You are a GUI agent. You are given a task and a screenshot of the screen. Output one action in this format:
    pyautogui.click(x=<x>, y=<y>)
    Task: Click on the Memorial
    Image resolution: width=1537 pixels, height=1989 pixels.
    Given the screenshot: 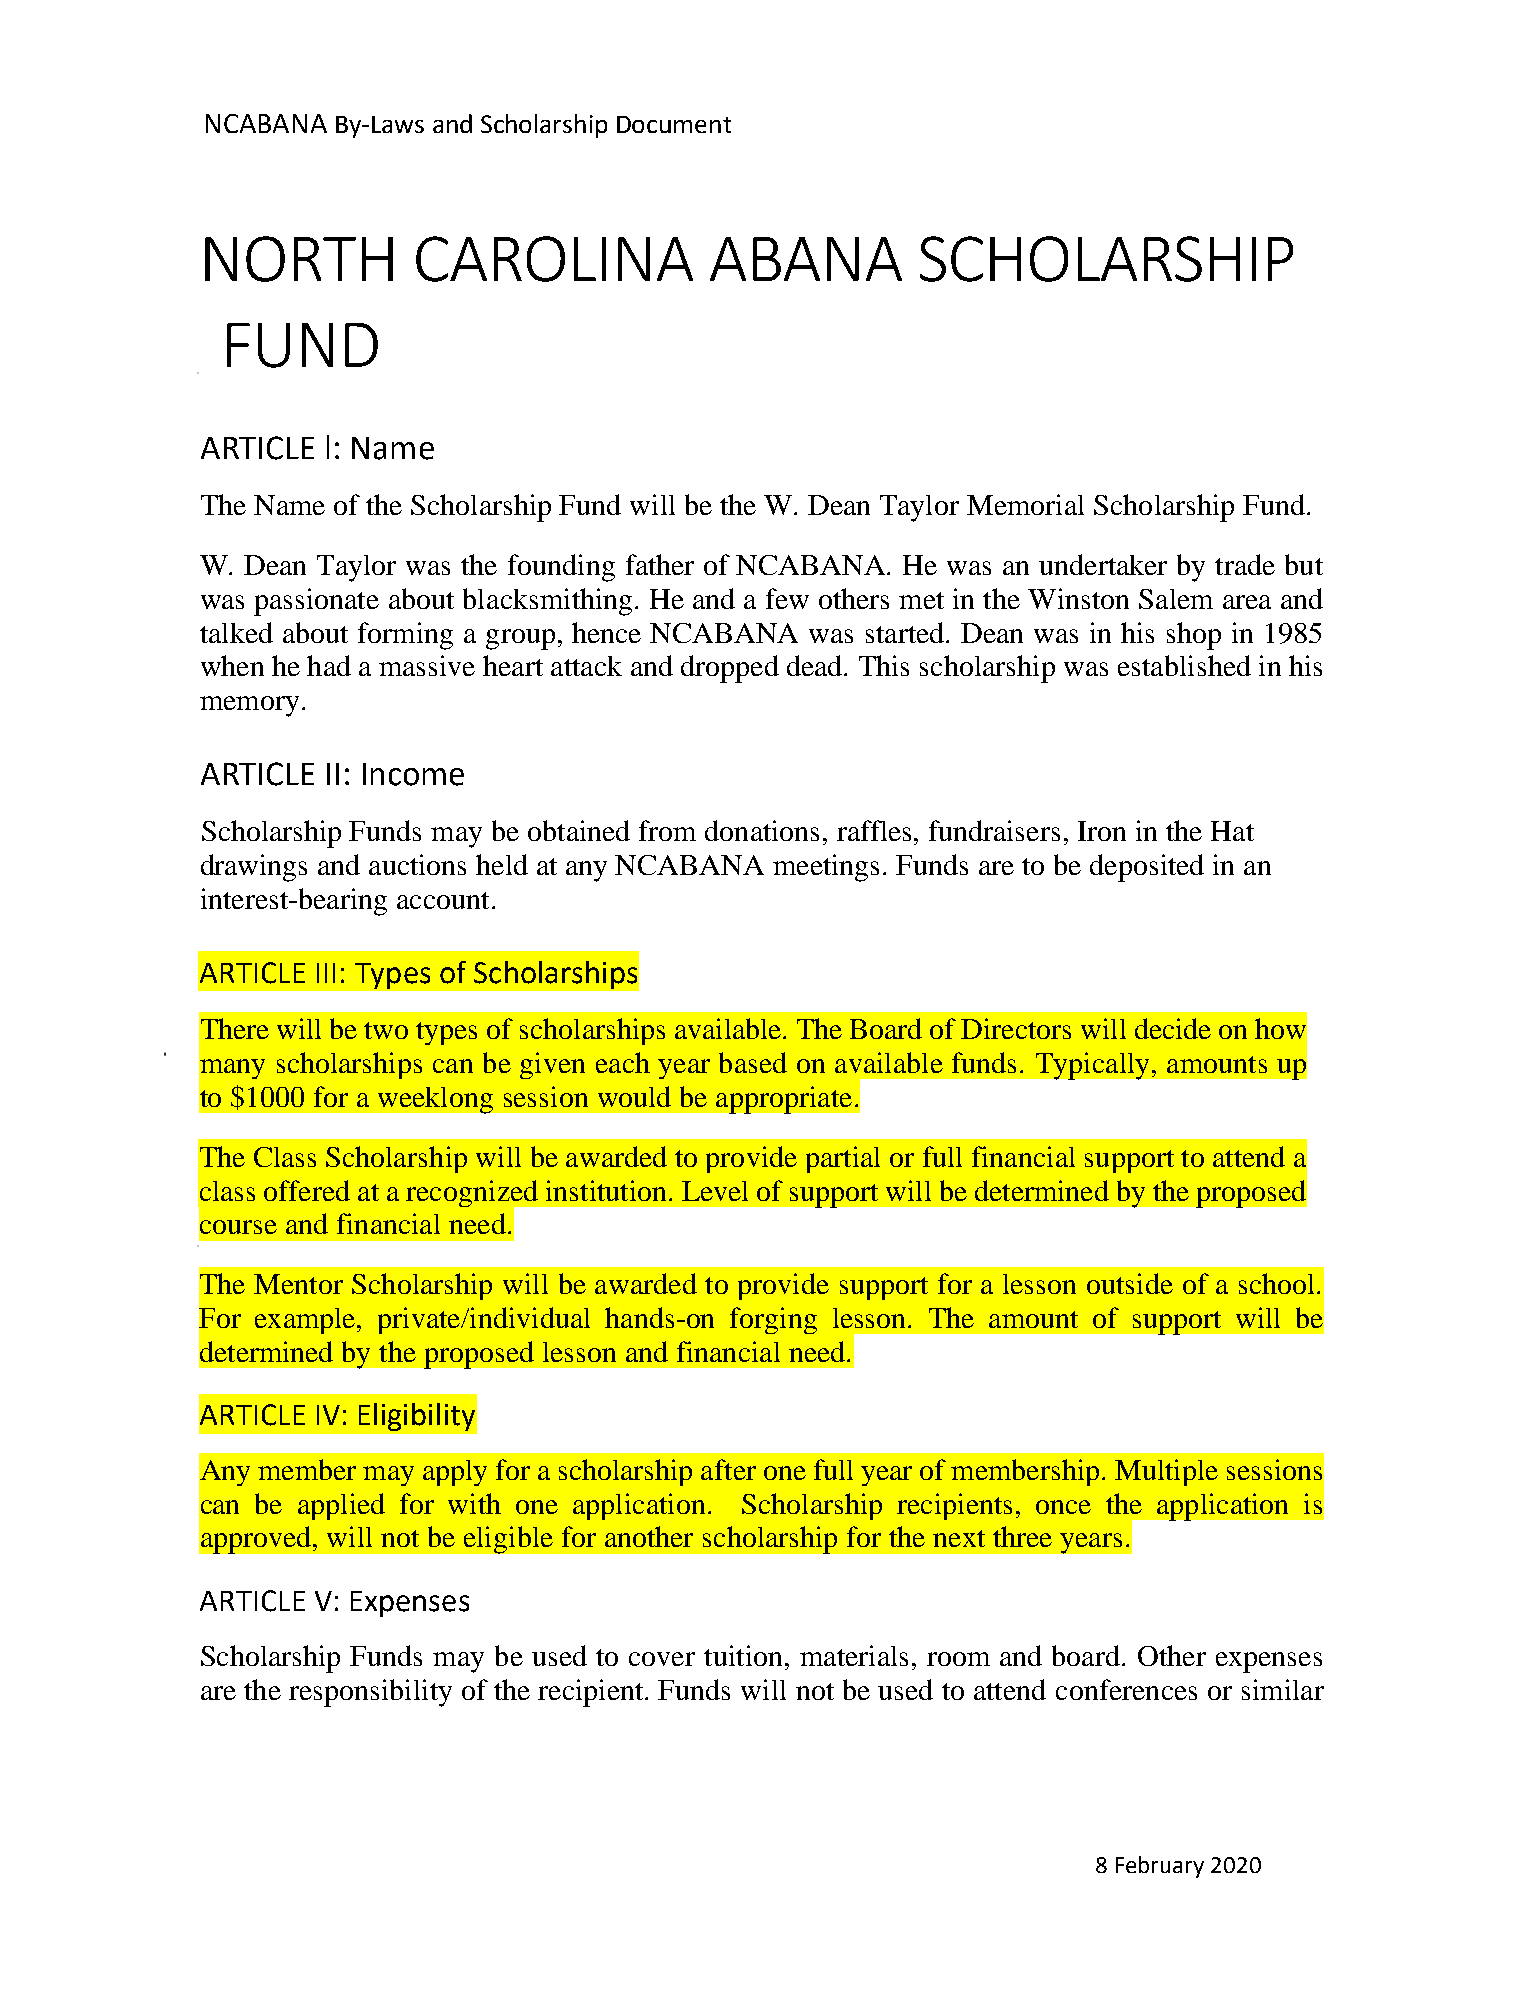 What is the action you would take?
    pyautogui.click(x=1025, y=504)
